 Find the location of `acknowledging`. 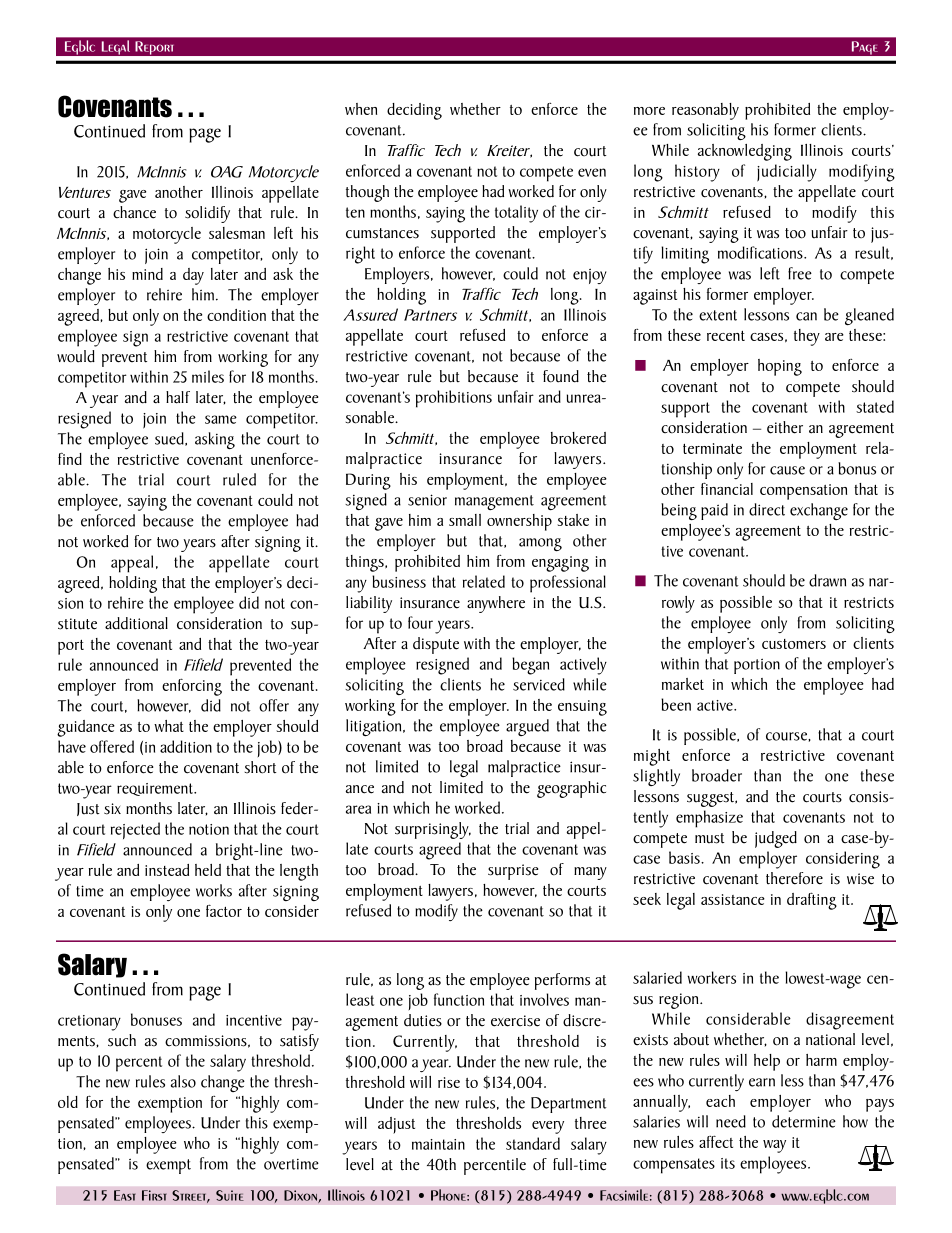

acknowledging is located at coordinates (745, 152).
